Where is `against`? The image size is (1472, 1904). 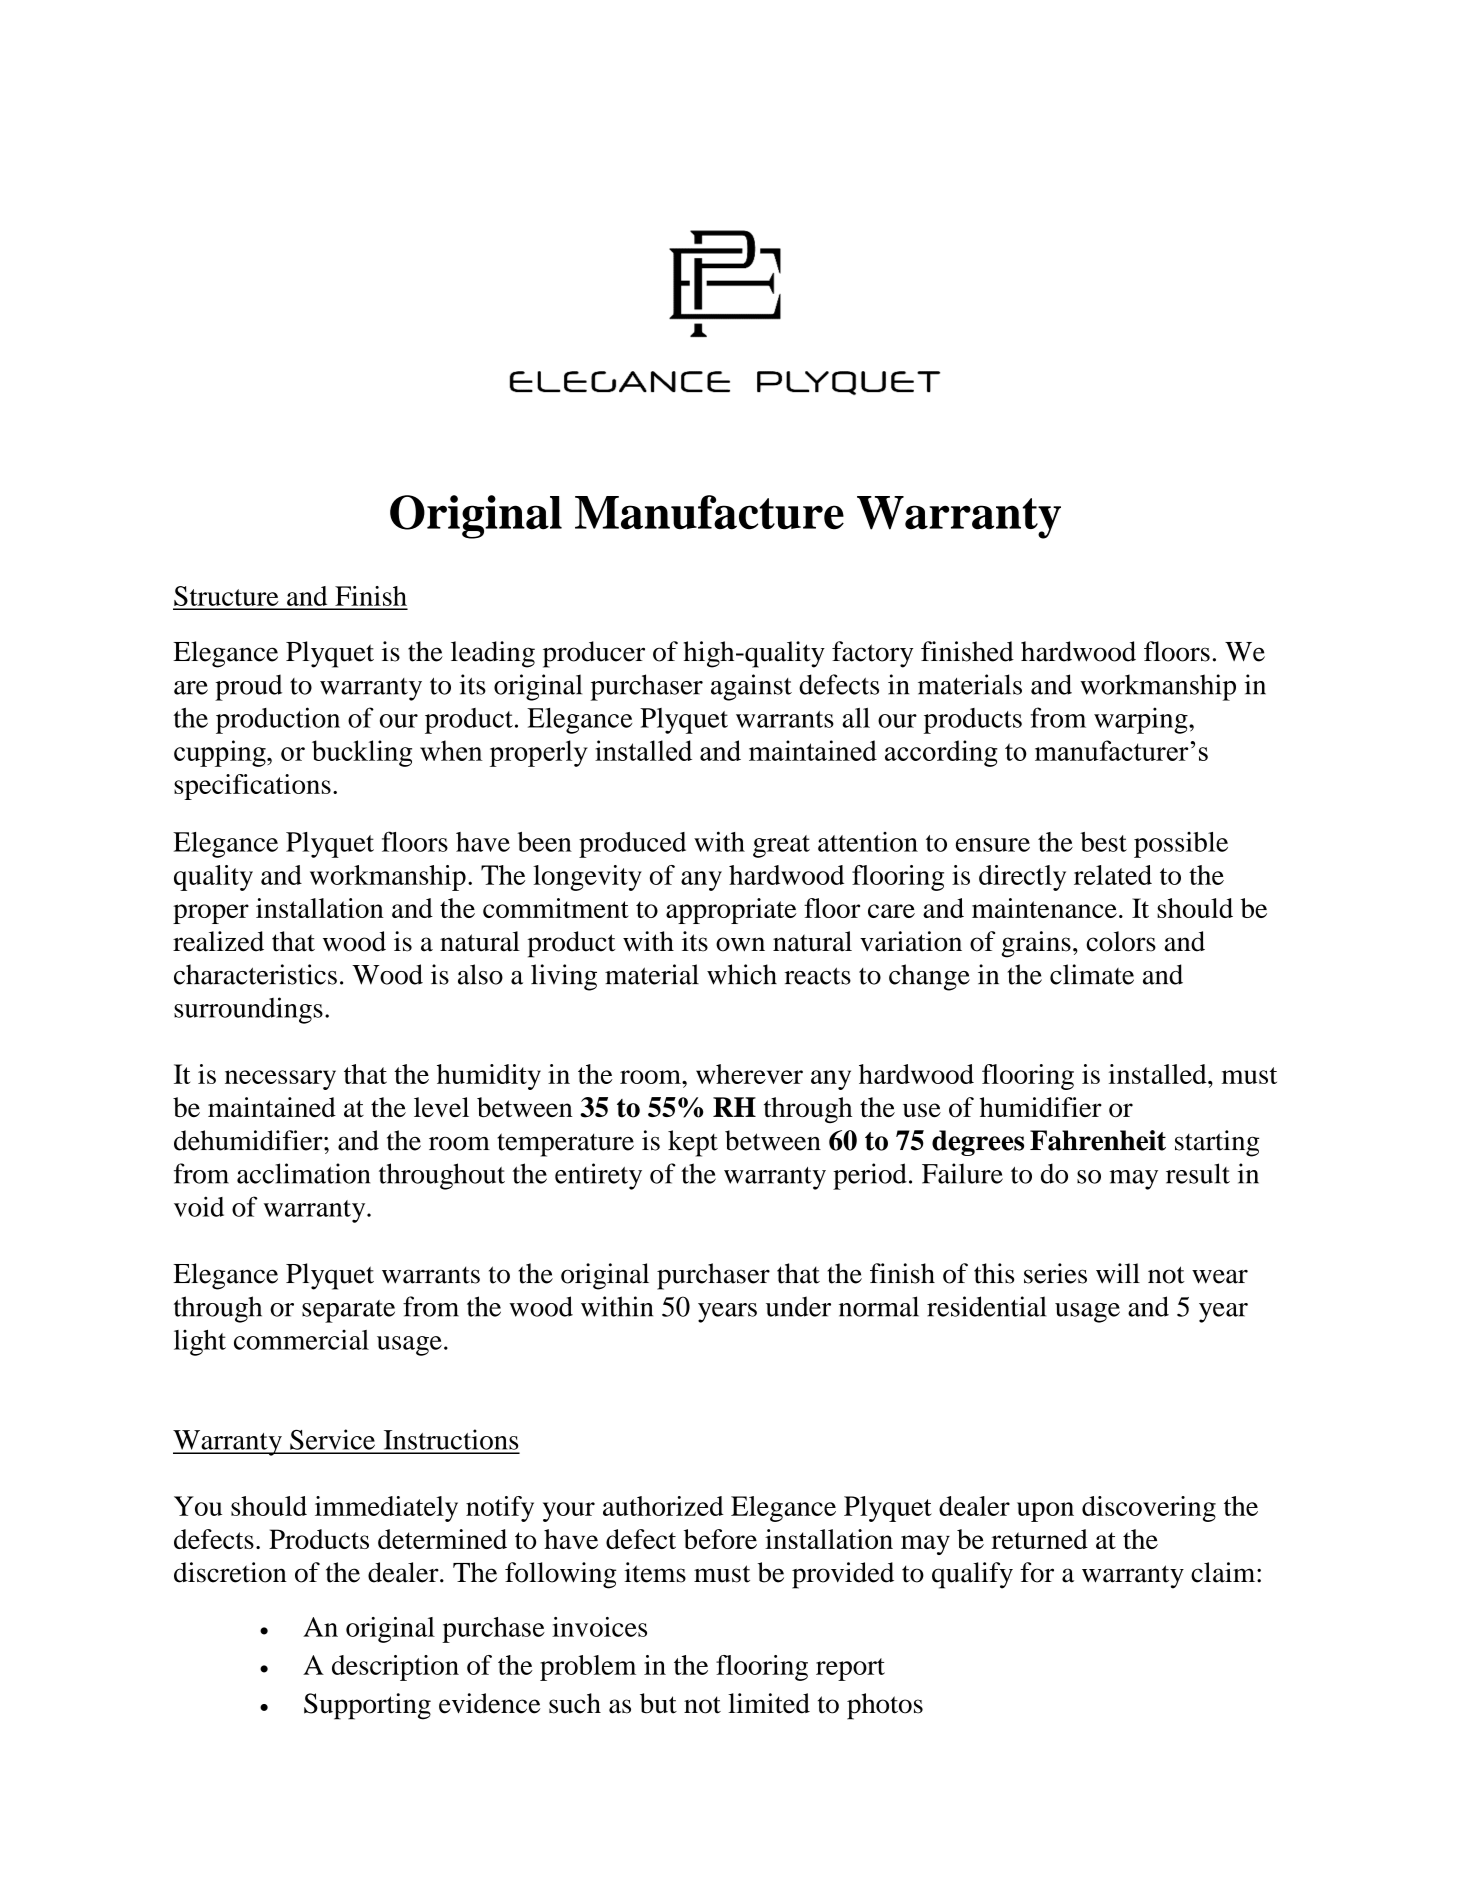 against is located at coordinates (751, 687).
